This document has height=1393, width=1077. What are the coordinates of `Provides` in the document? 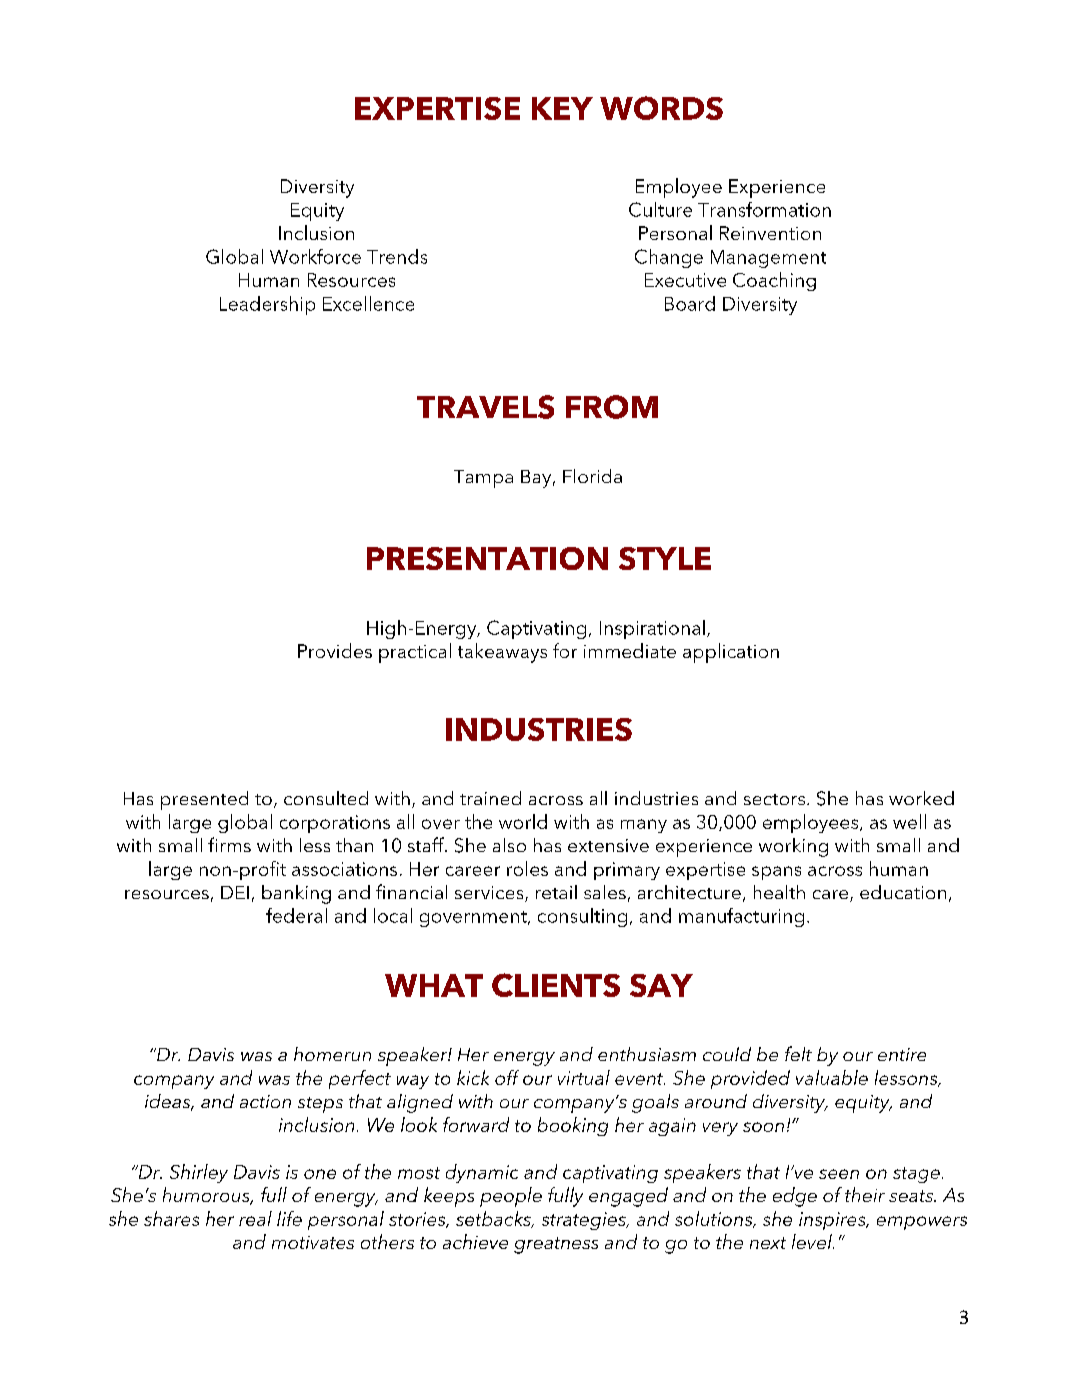 It's located at (335, 650).
